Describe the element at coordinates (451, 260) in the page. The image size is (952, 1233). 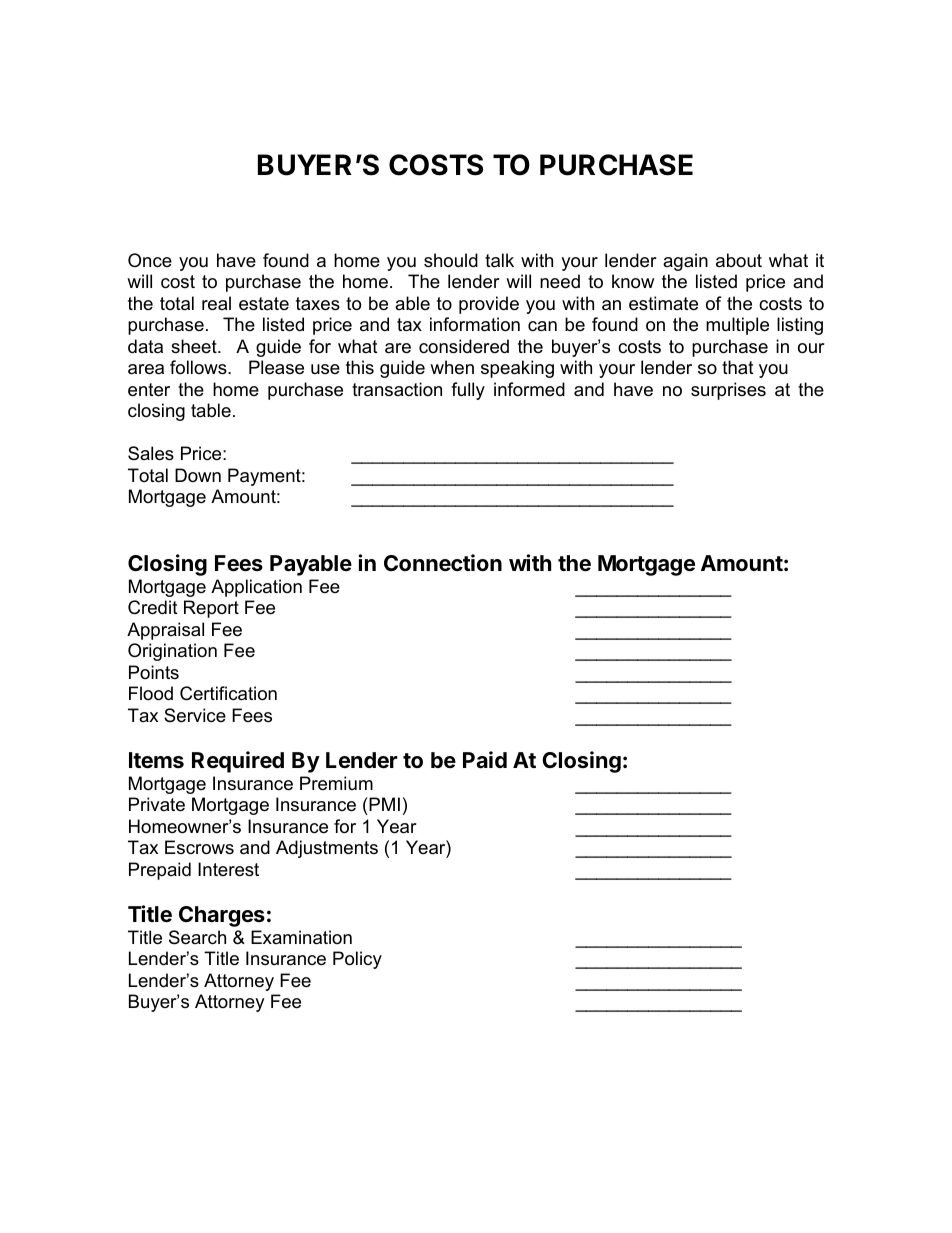
I see `should` at that location.
